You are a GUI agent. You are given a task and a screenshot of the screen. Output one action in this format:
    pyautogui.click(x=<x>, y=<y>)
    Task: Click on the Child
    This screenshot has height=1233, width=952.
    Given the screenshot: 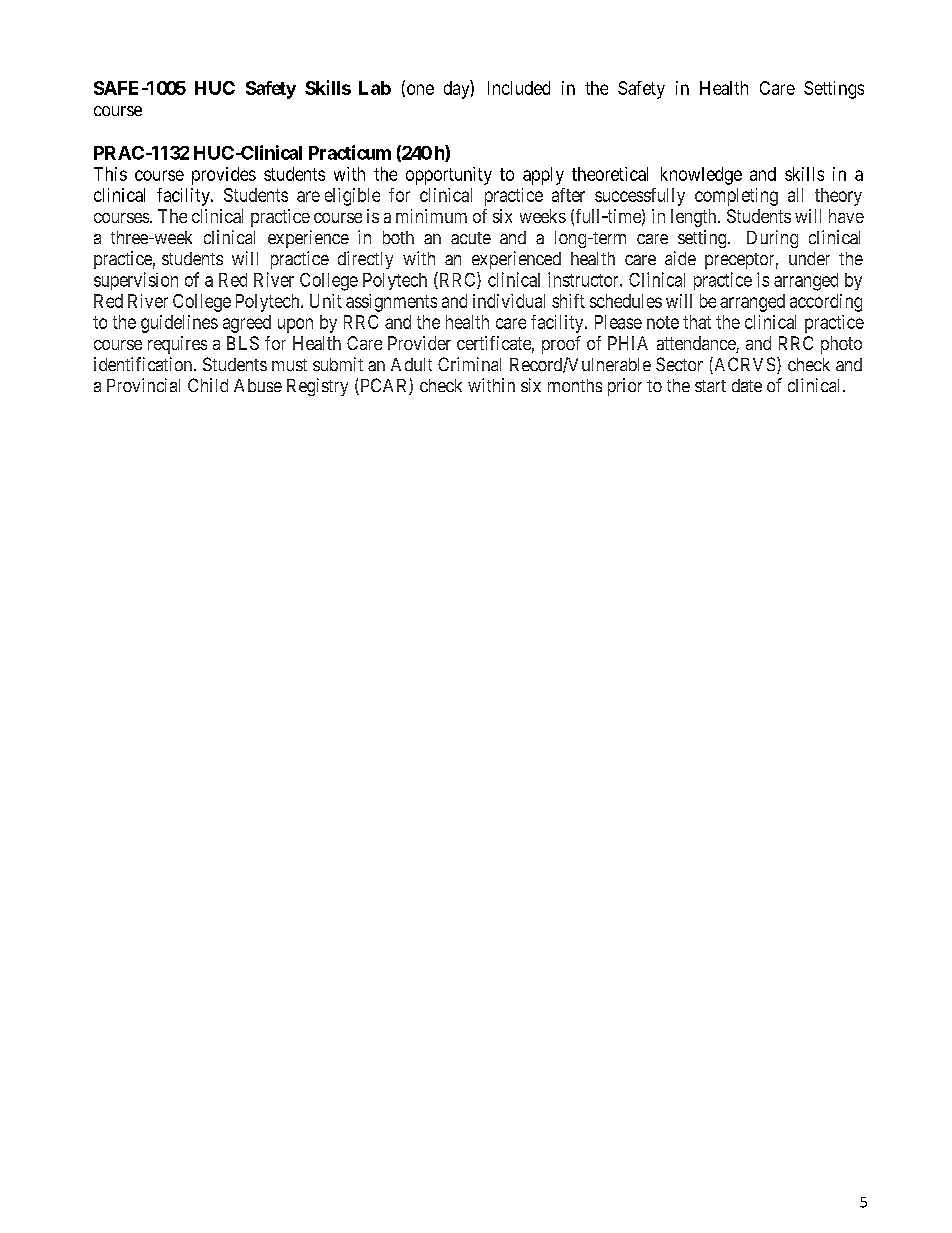 What is the action you would take?
    pyautogui.click(x=208, y=385)
